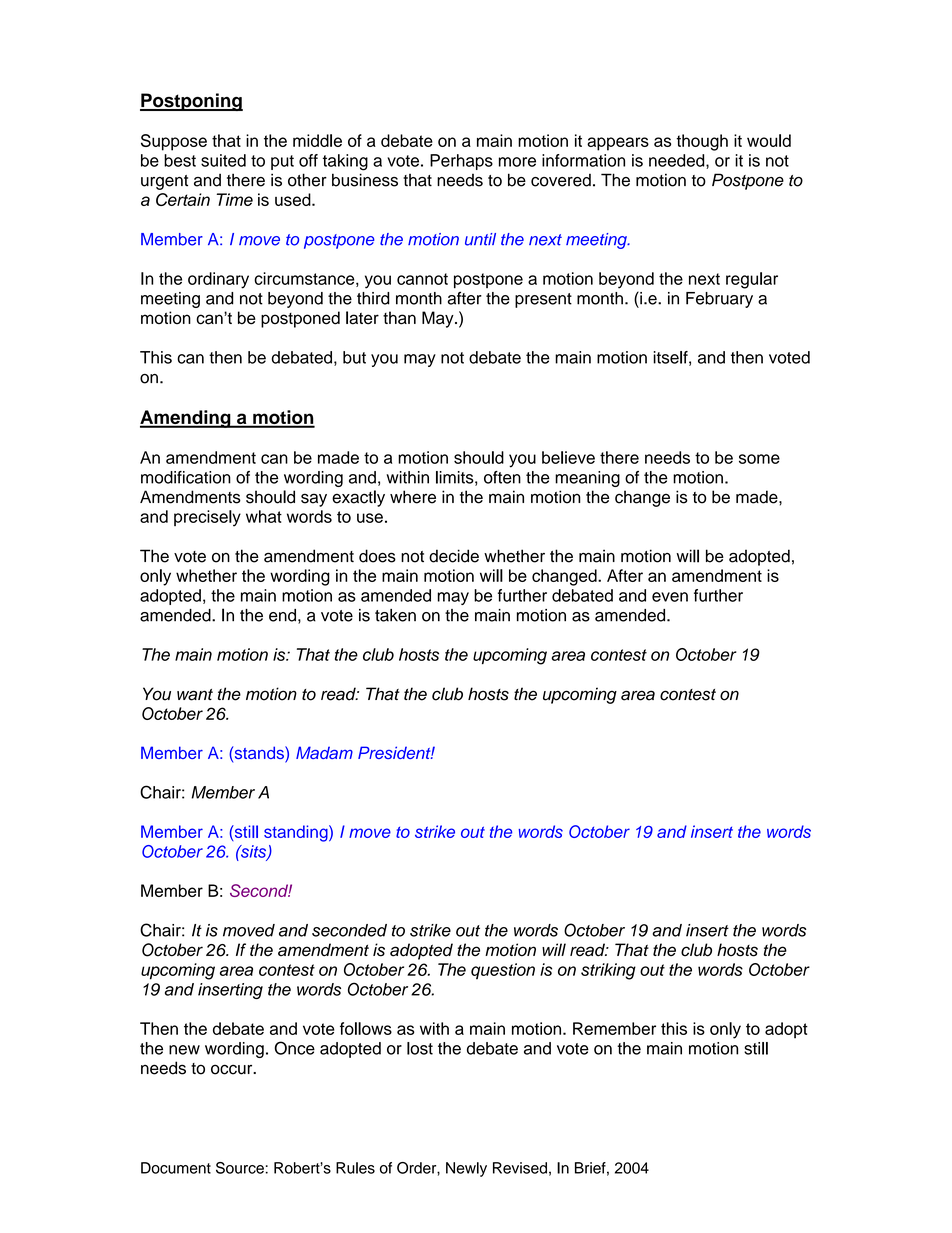 This page has width=952, height=1233. What do you see at coordinates (207, 518) in the page?
I see `precisely` at bounding box center [207, 518].
